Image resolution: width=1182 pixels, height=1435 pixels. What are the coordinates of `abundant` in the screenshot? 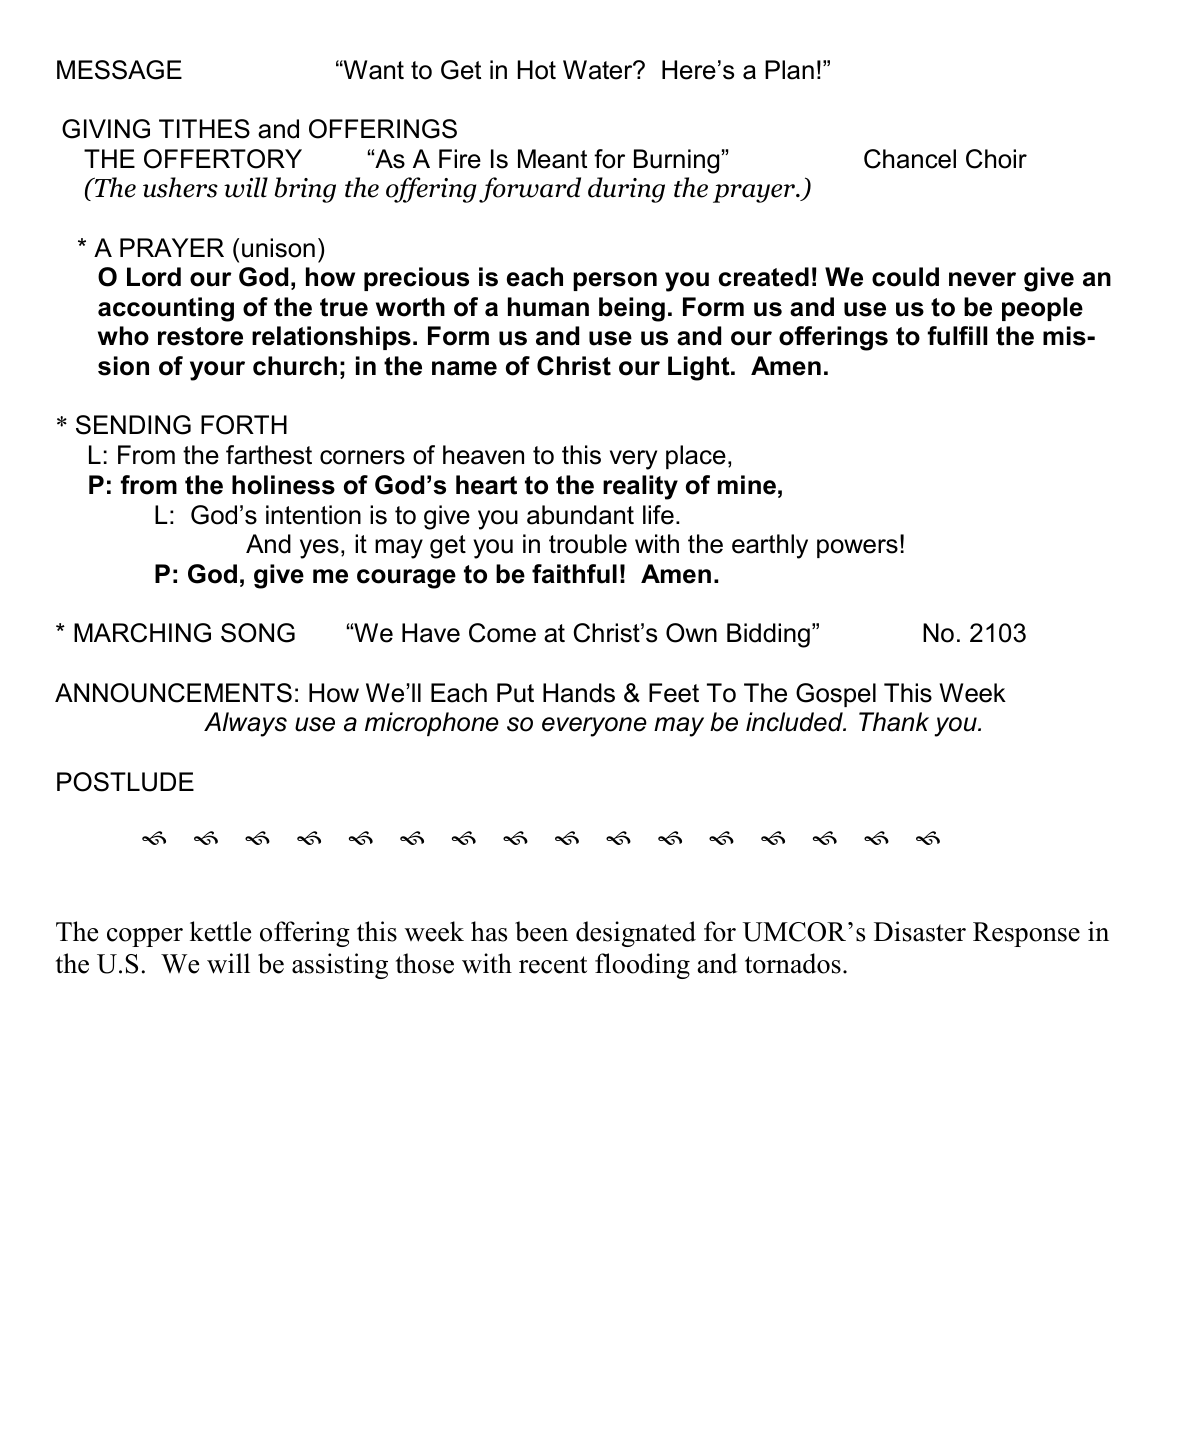 It's located at (580, 515).
